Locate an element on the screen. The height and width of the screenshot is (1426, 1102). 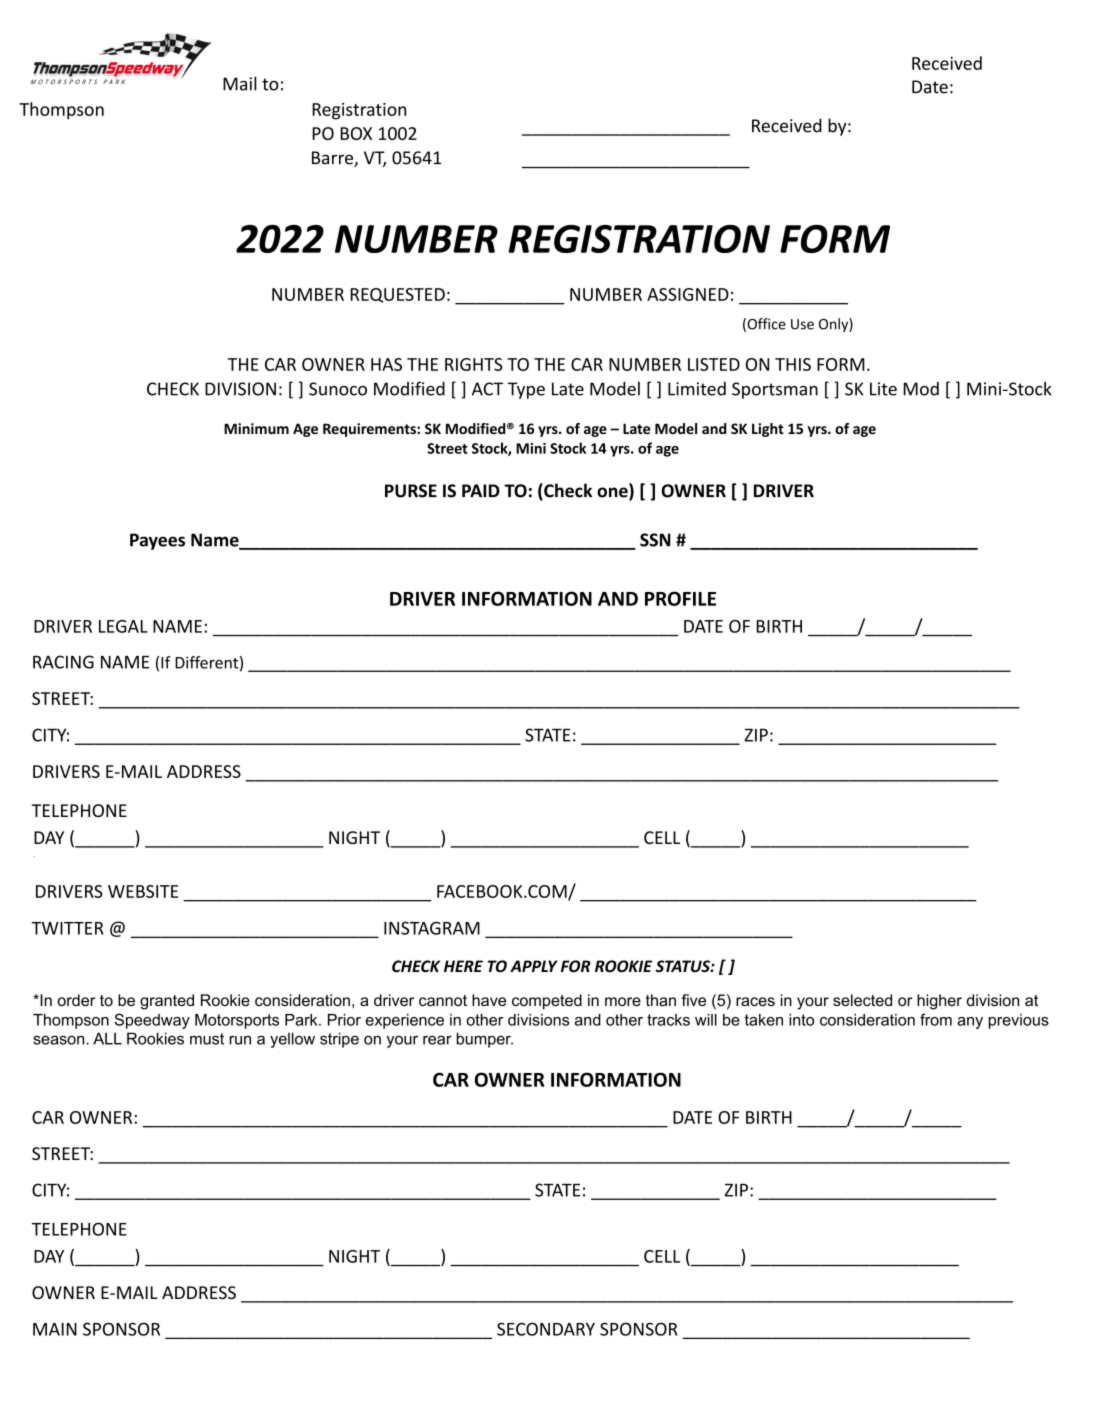
PROFILE is located at coordinates (680, 598).
